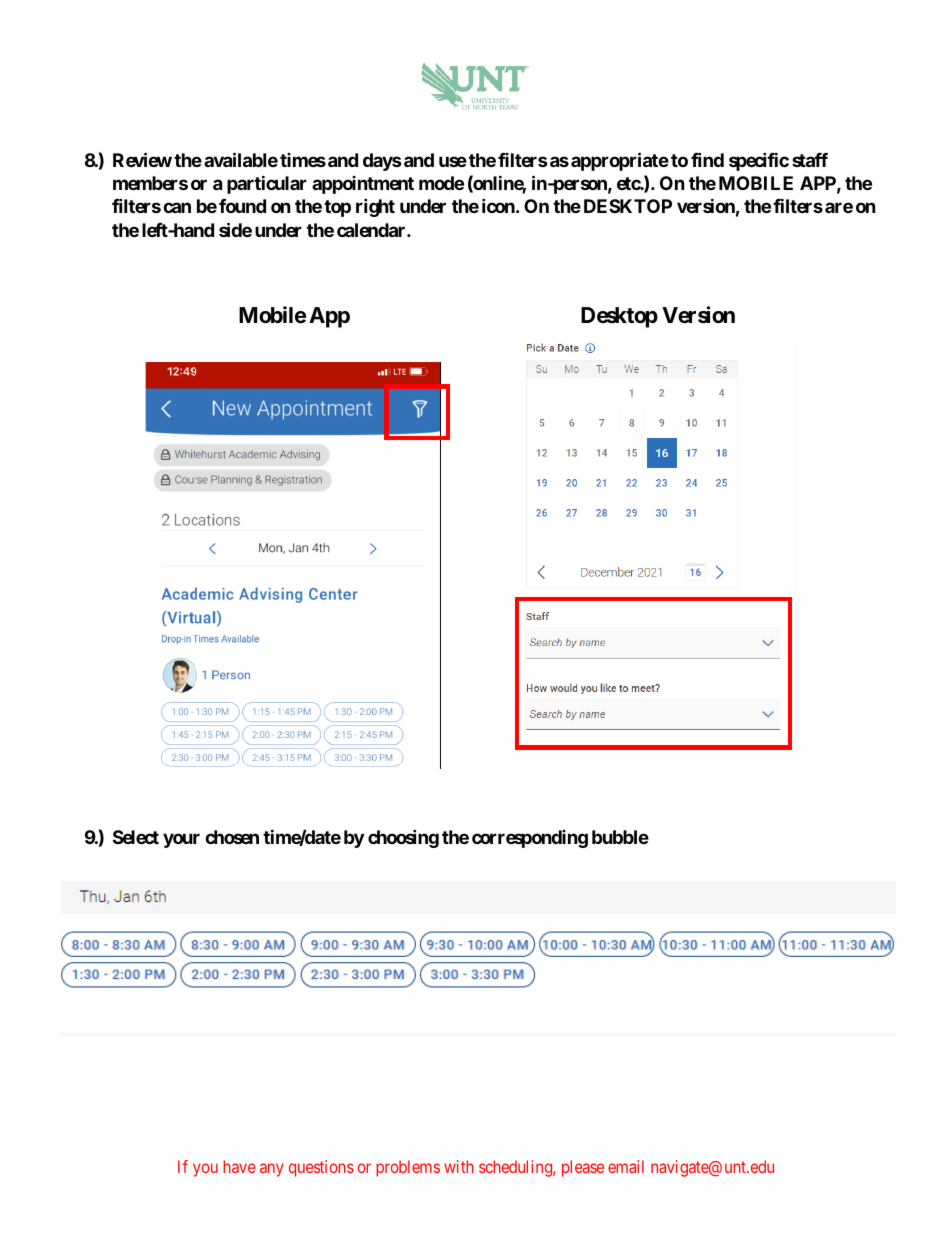  What do you see at coordinates (177, 207) in the screenshot?
I see `can` at bounding box center [177, 207].
